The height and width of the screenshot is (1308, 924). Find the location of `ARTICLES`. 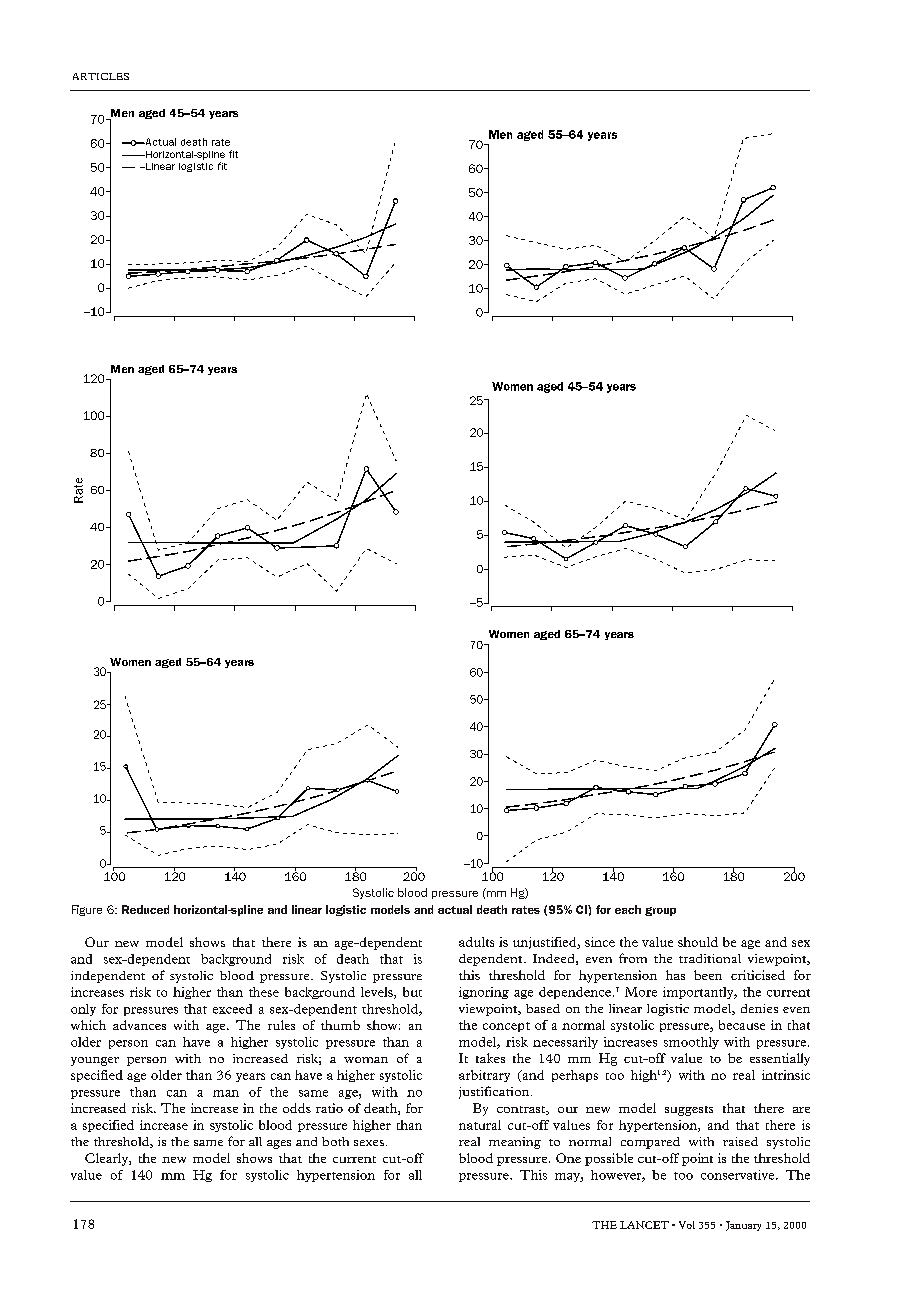

ARTICLES is located at coordinates (101, 76).
